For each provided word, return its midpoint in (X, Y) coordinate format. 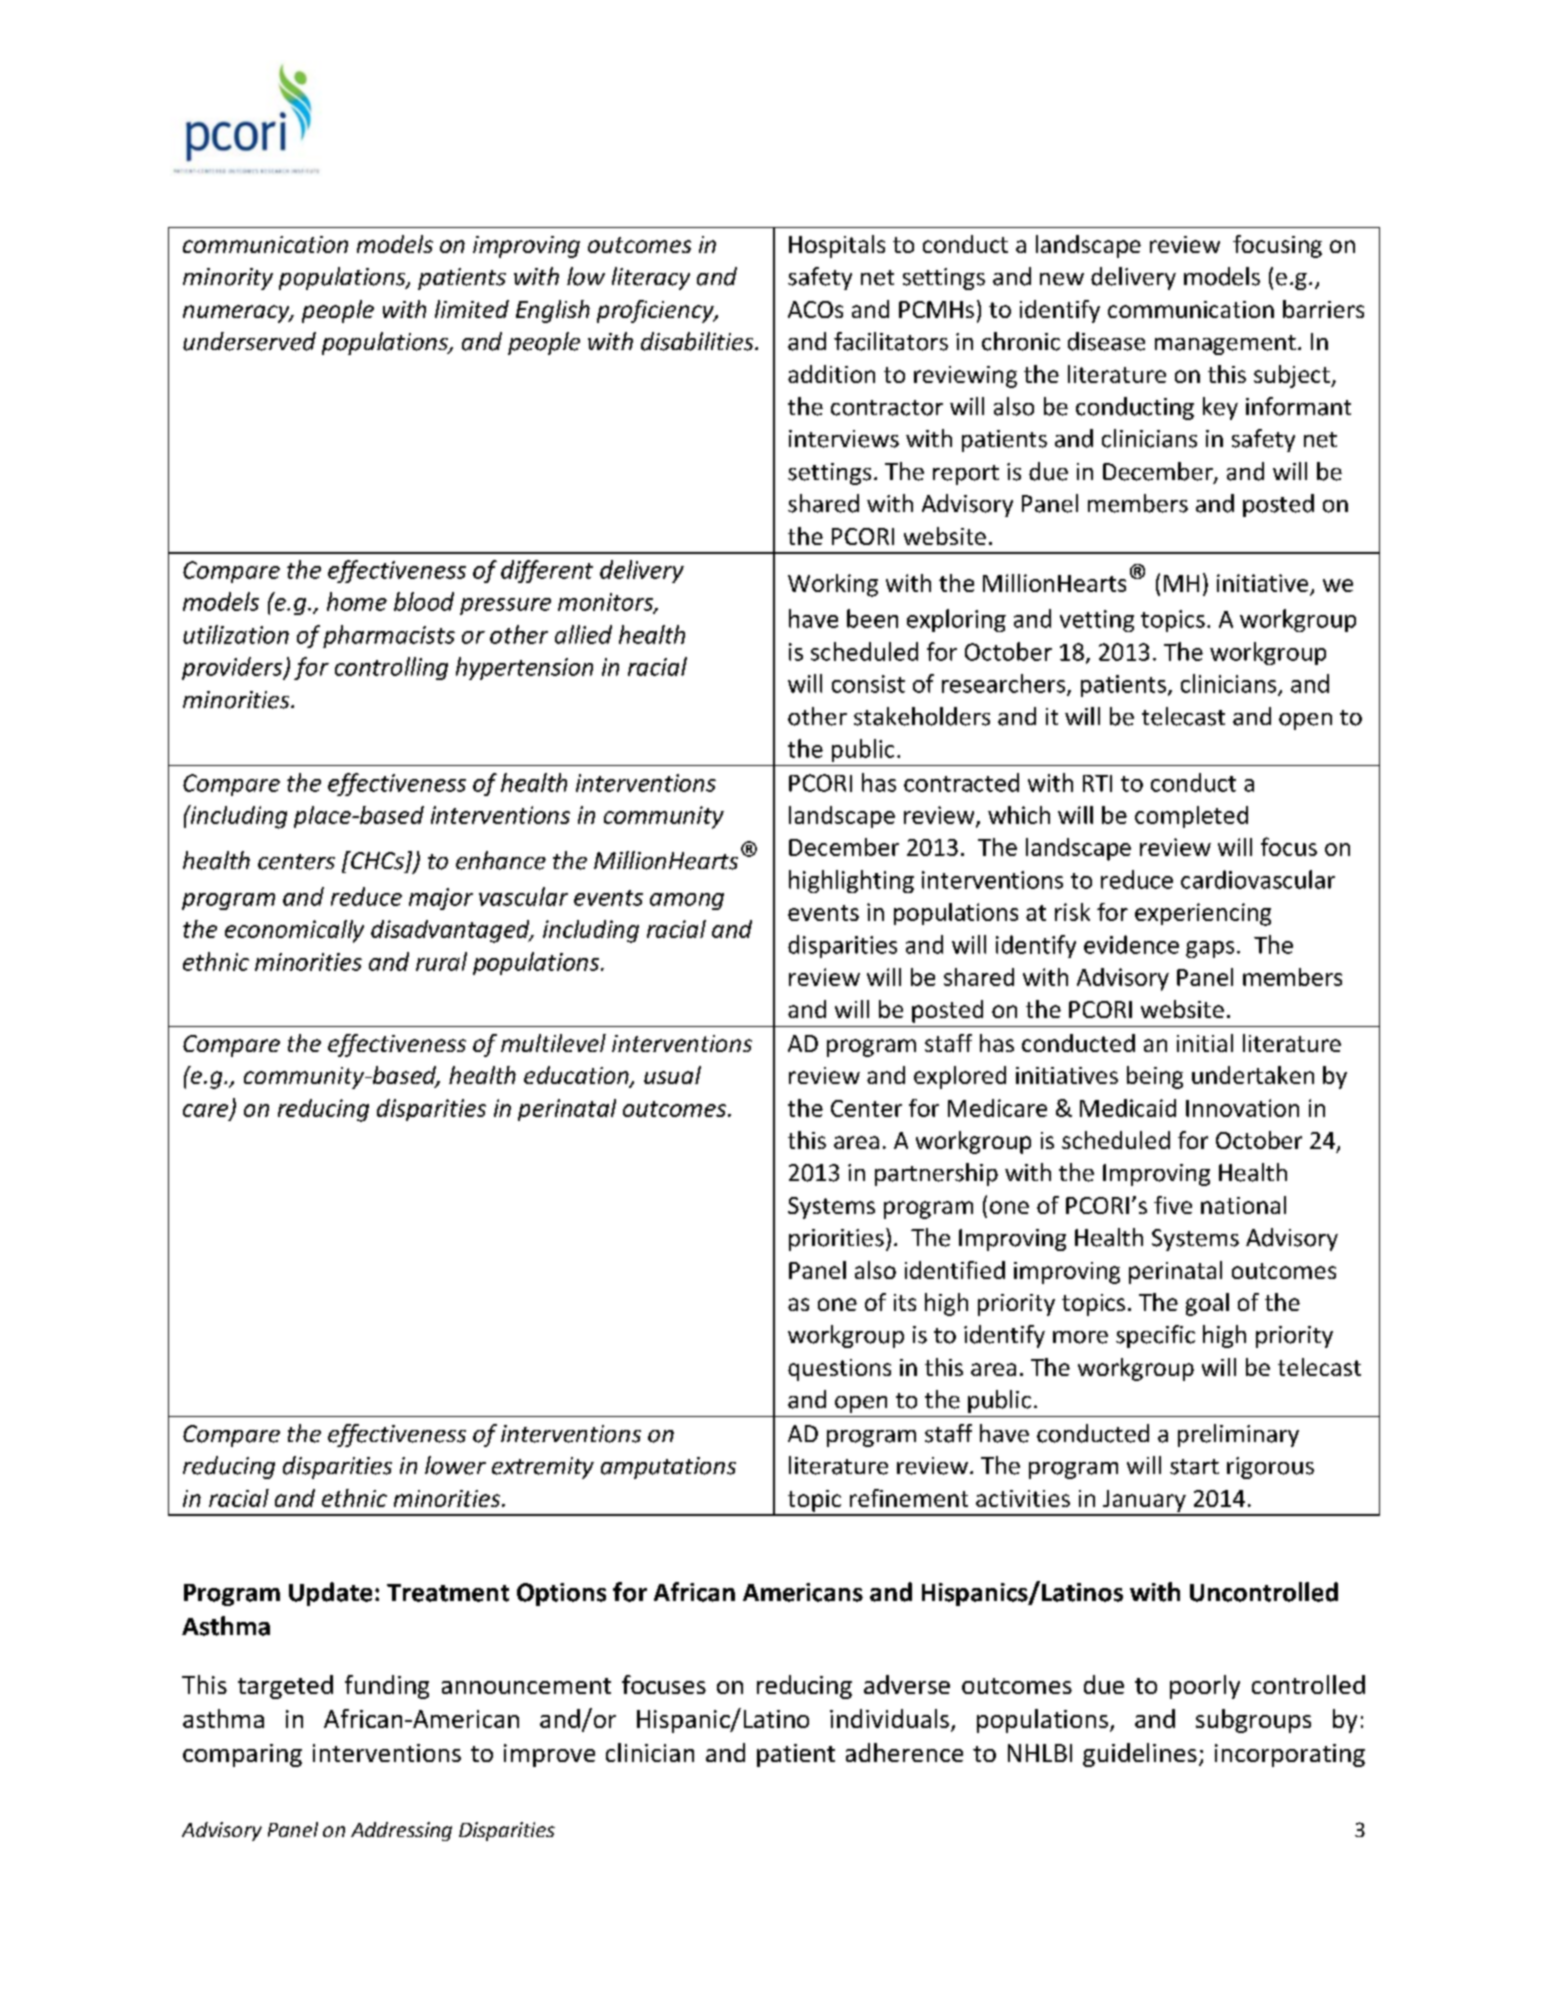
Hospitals (837, 246)
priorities (836, 1240)
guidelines (1140, 1755)
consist (868, 684)
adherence (904, 1752)
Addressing (401, 1831)
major (441, 899)
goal (1207, 1304)
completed (1191, 817)
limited (472, 309)
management (1225, 345)
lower (455, 1465)
